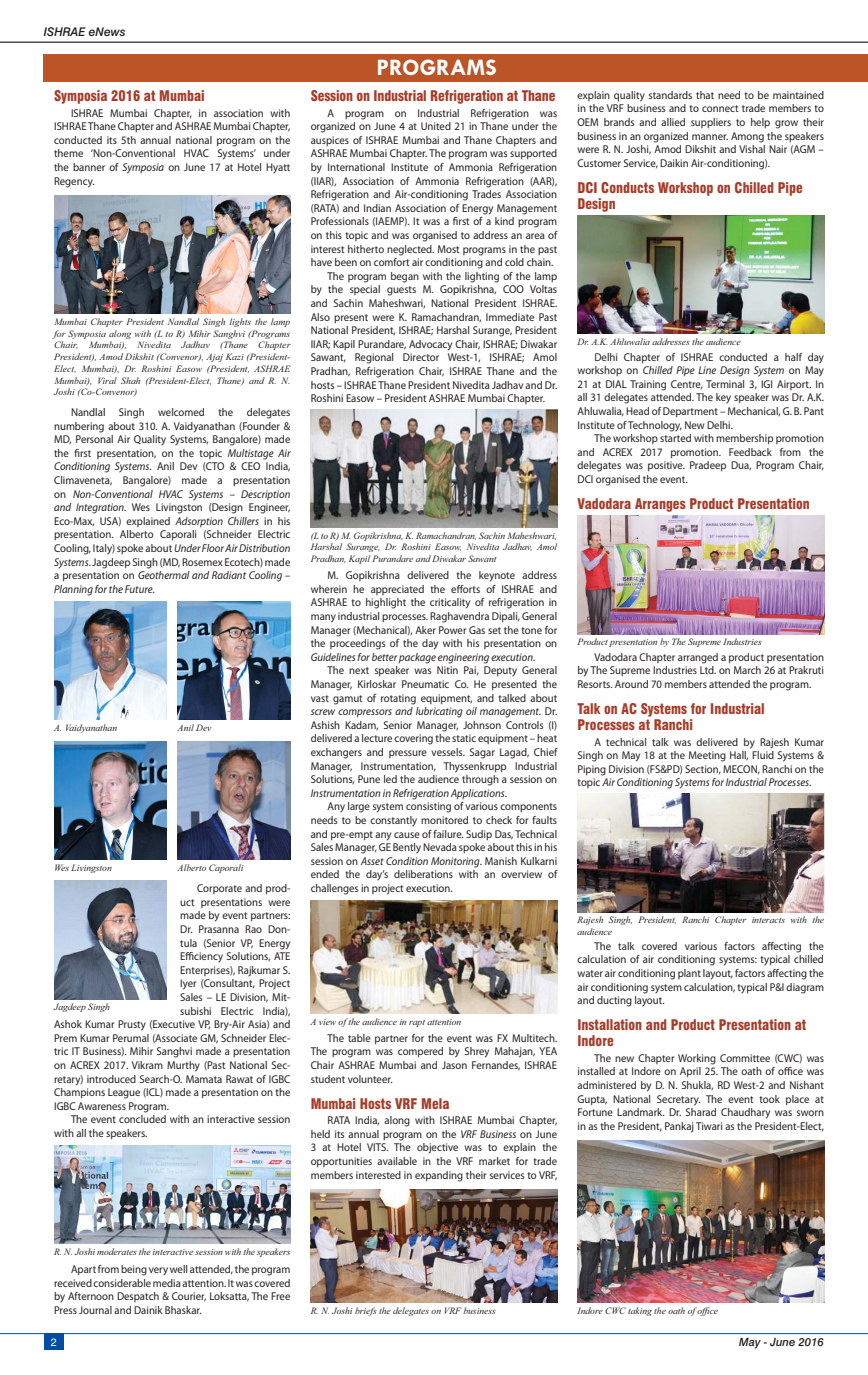 This image has width=868, height=1375. What do you see at coordinates (444, 820) in the image?
I see `monitored` at bounding box center [444, 820].
